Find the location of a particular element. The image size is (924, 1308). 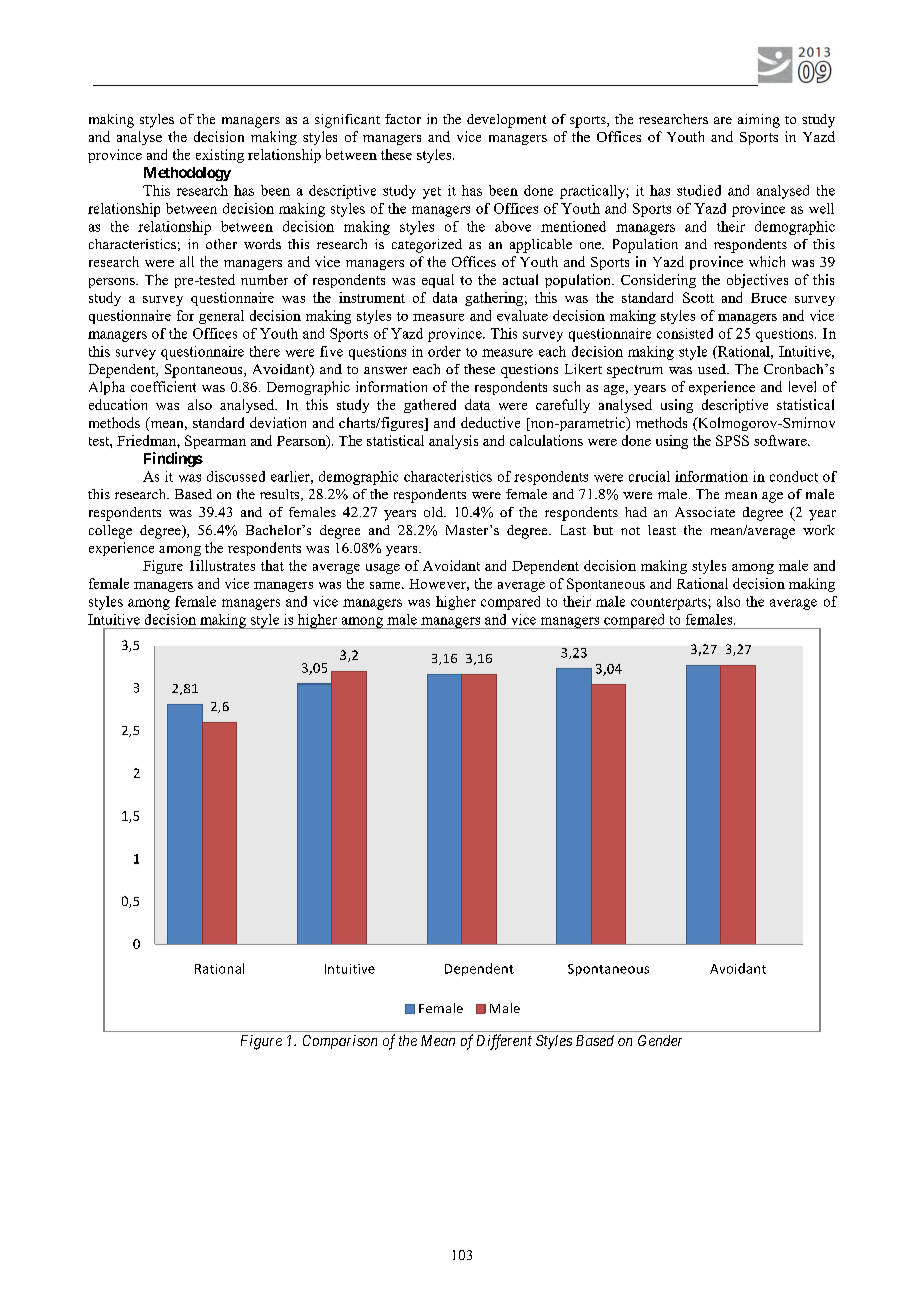

Comparison is located at coordinates (340, 1042).
